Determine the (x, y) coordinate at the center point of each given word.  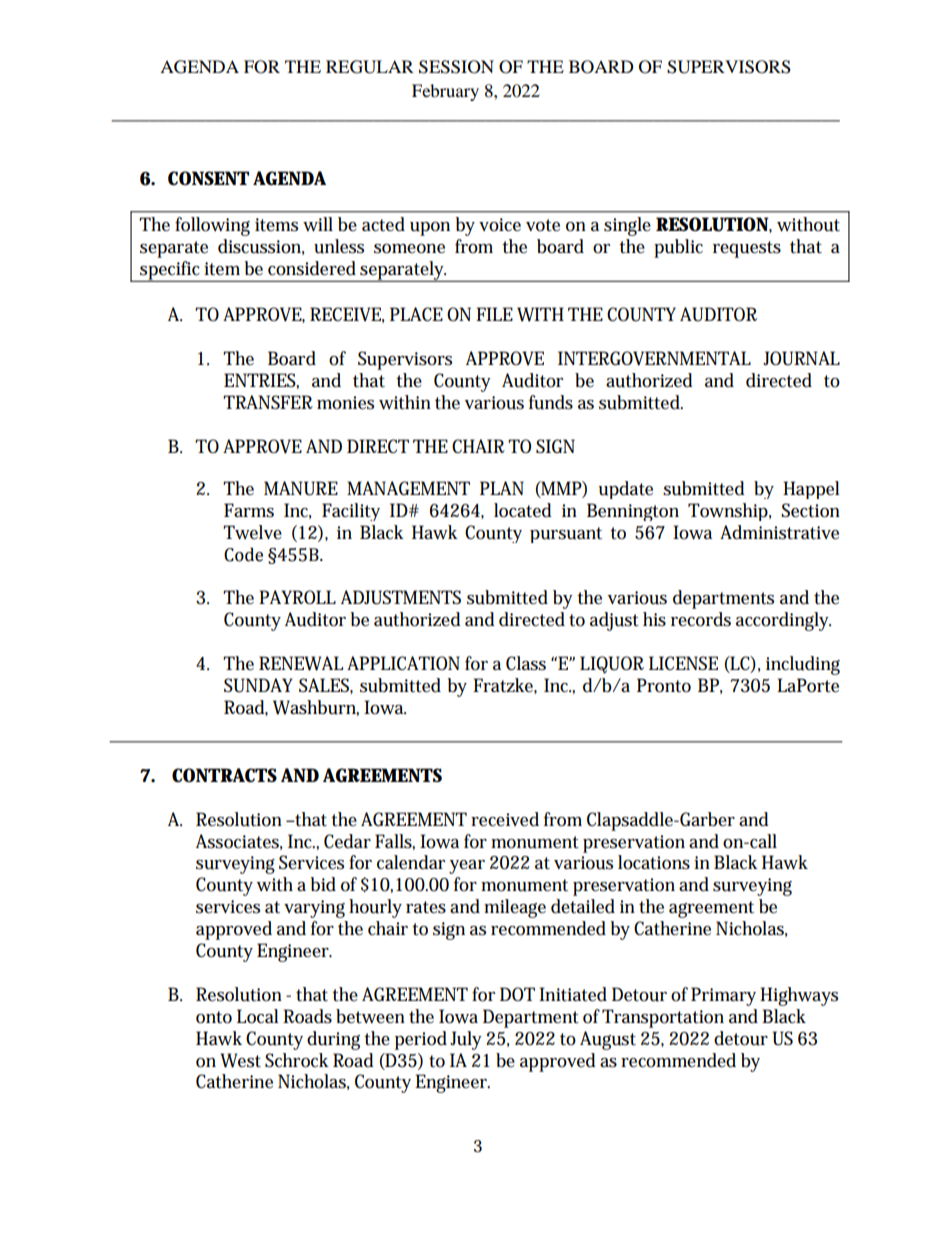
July (466, 1040)
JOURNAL (801, 358)
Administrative (779, 532)
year (467, 867)
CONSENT (208, 178)
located (523, 510)
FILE (494, 314)
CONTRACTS (224, 775)
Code (243, 555)
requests (747, 249)
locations (654, 862)
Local (258, 1016)
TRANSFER (268, 402)
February (445, 92)
